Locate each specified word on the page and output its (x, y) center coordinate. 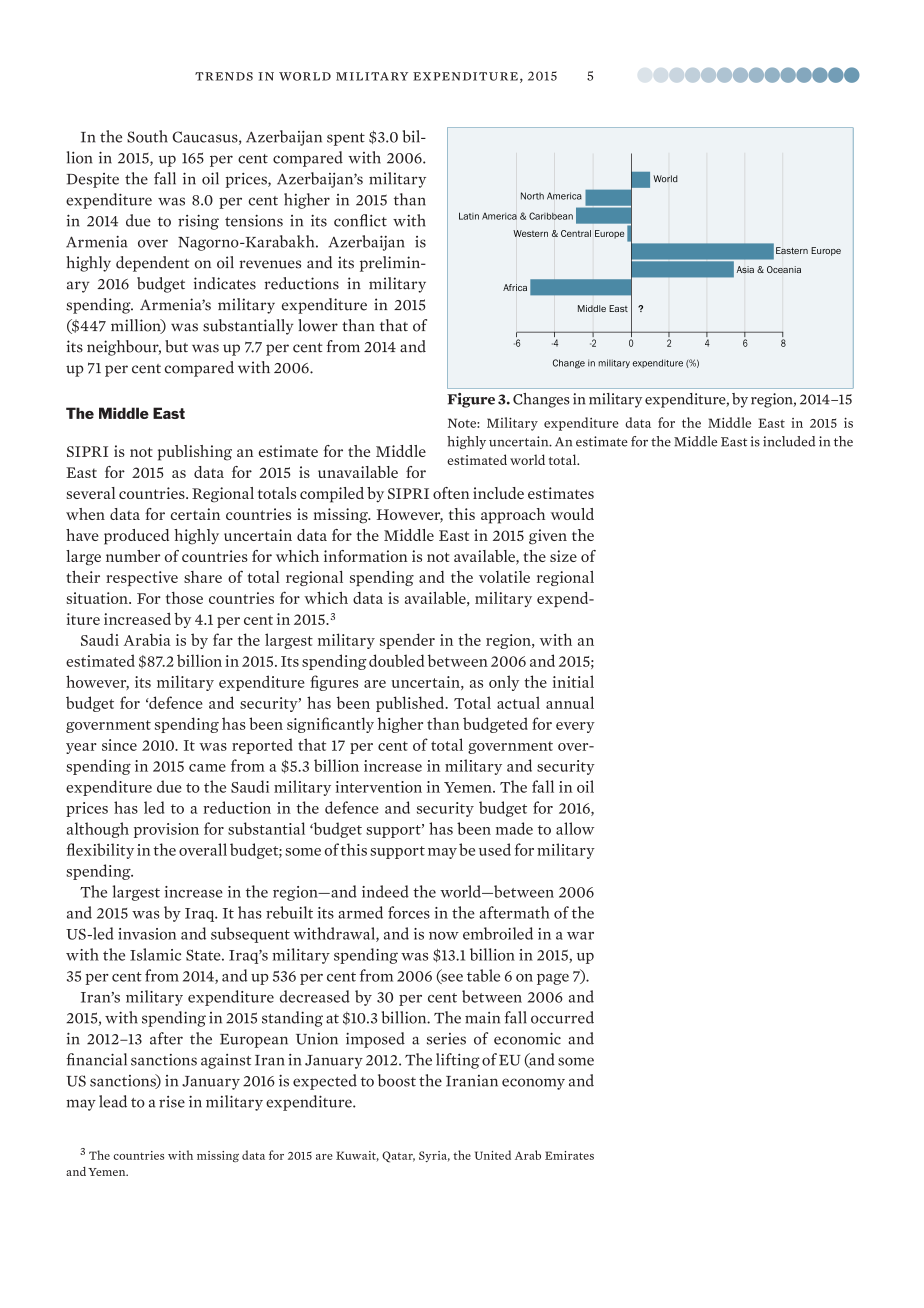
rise (172, 1102)
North (532, 196)
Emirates (569, 1155)
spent (346, 139)
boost (397, 1080)
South (147, 136)
